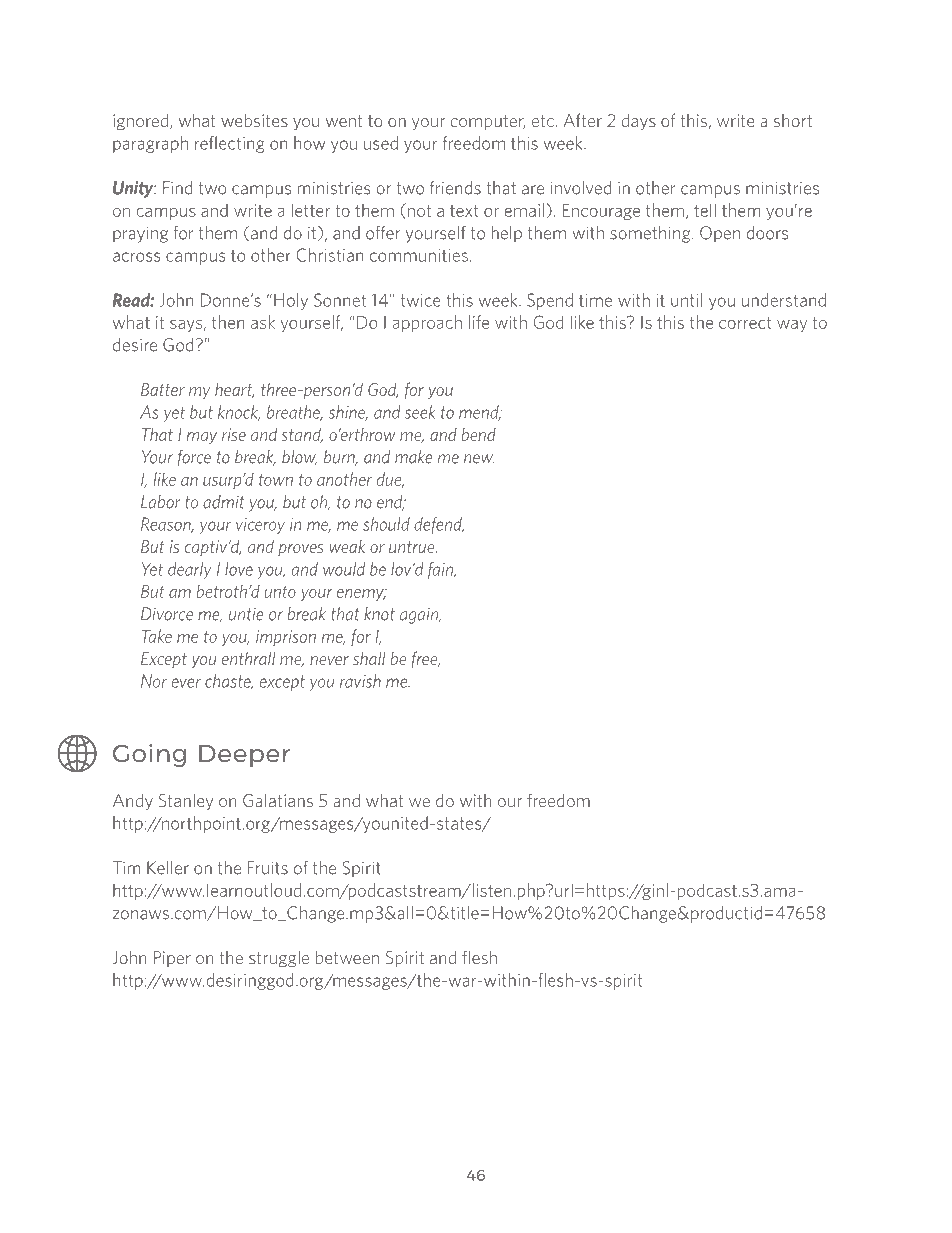 The image size is (952, 1233). What do you see at coordinates (745, 323) in the screenshot?
I see `correct` at bounding box center [745, 323].
